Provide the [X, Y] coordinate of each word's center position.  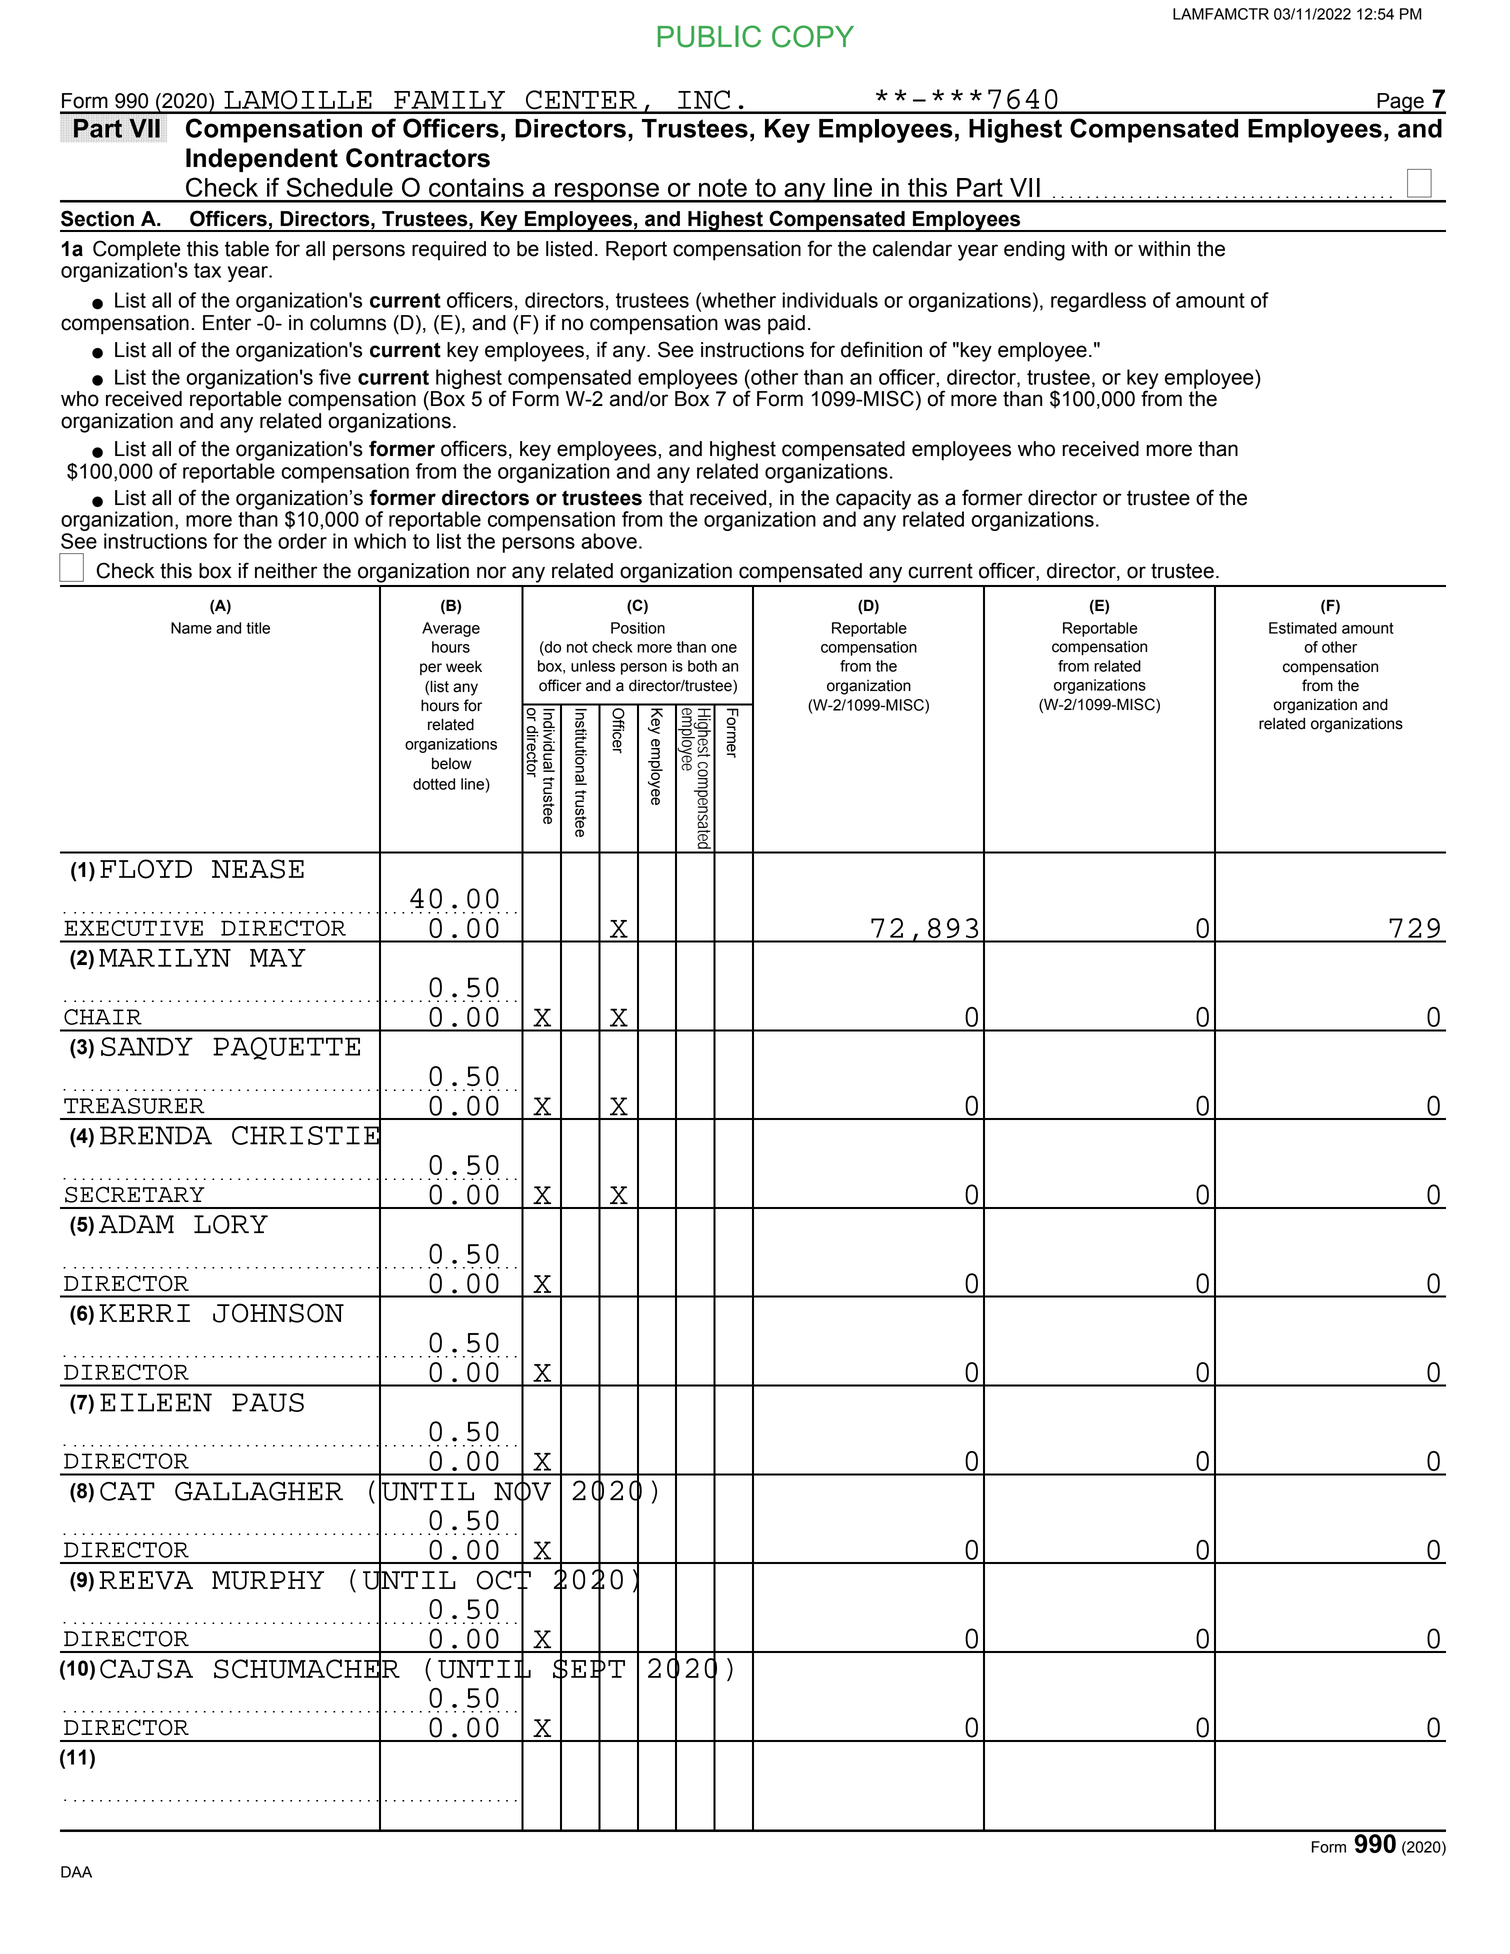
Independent [262, 160]
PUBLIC [709, 36]
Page [1400, 103]
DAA [76, 1872]
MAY [278, 958]
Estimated [1303, 628]
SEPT [589, 1669]
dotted [434, 784]
